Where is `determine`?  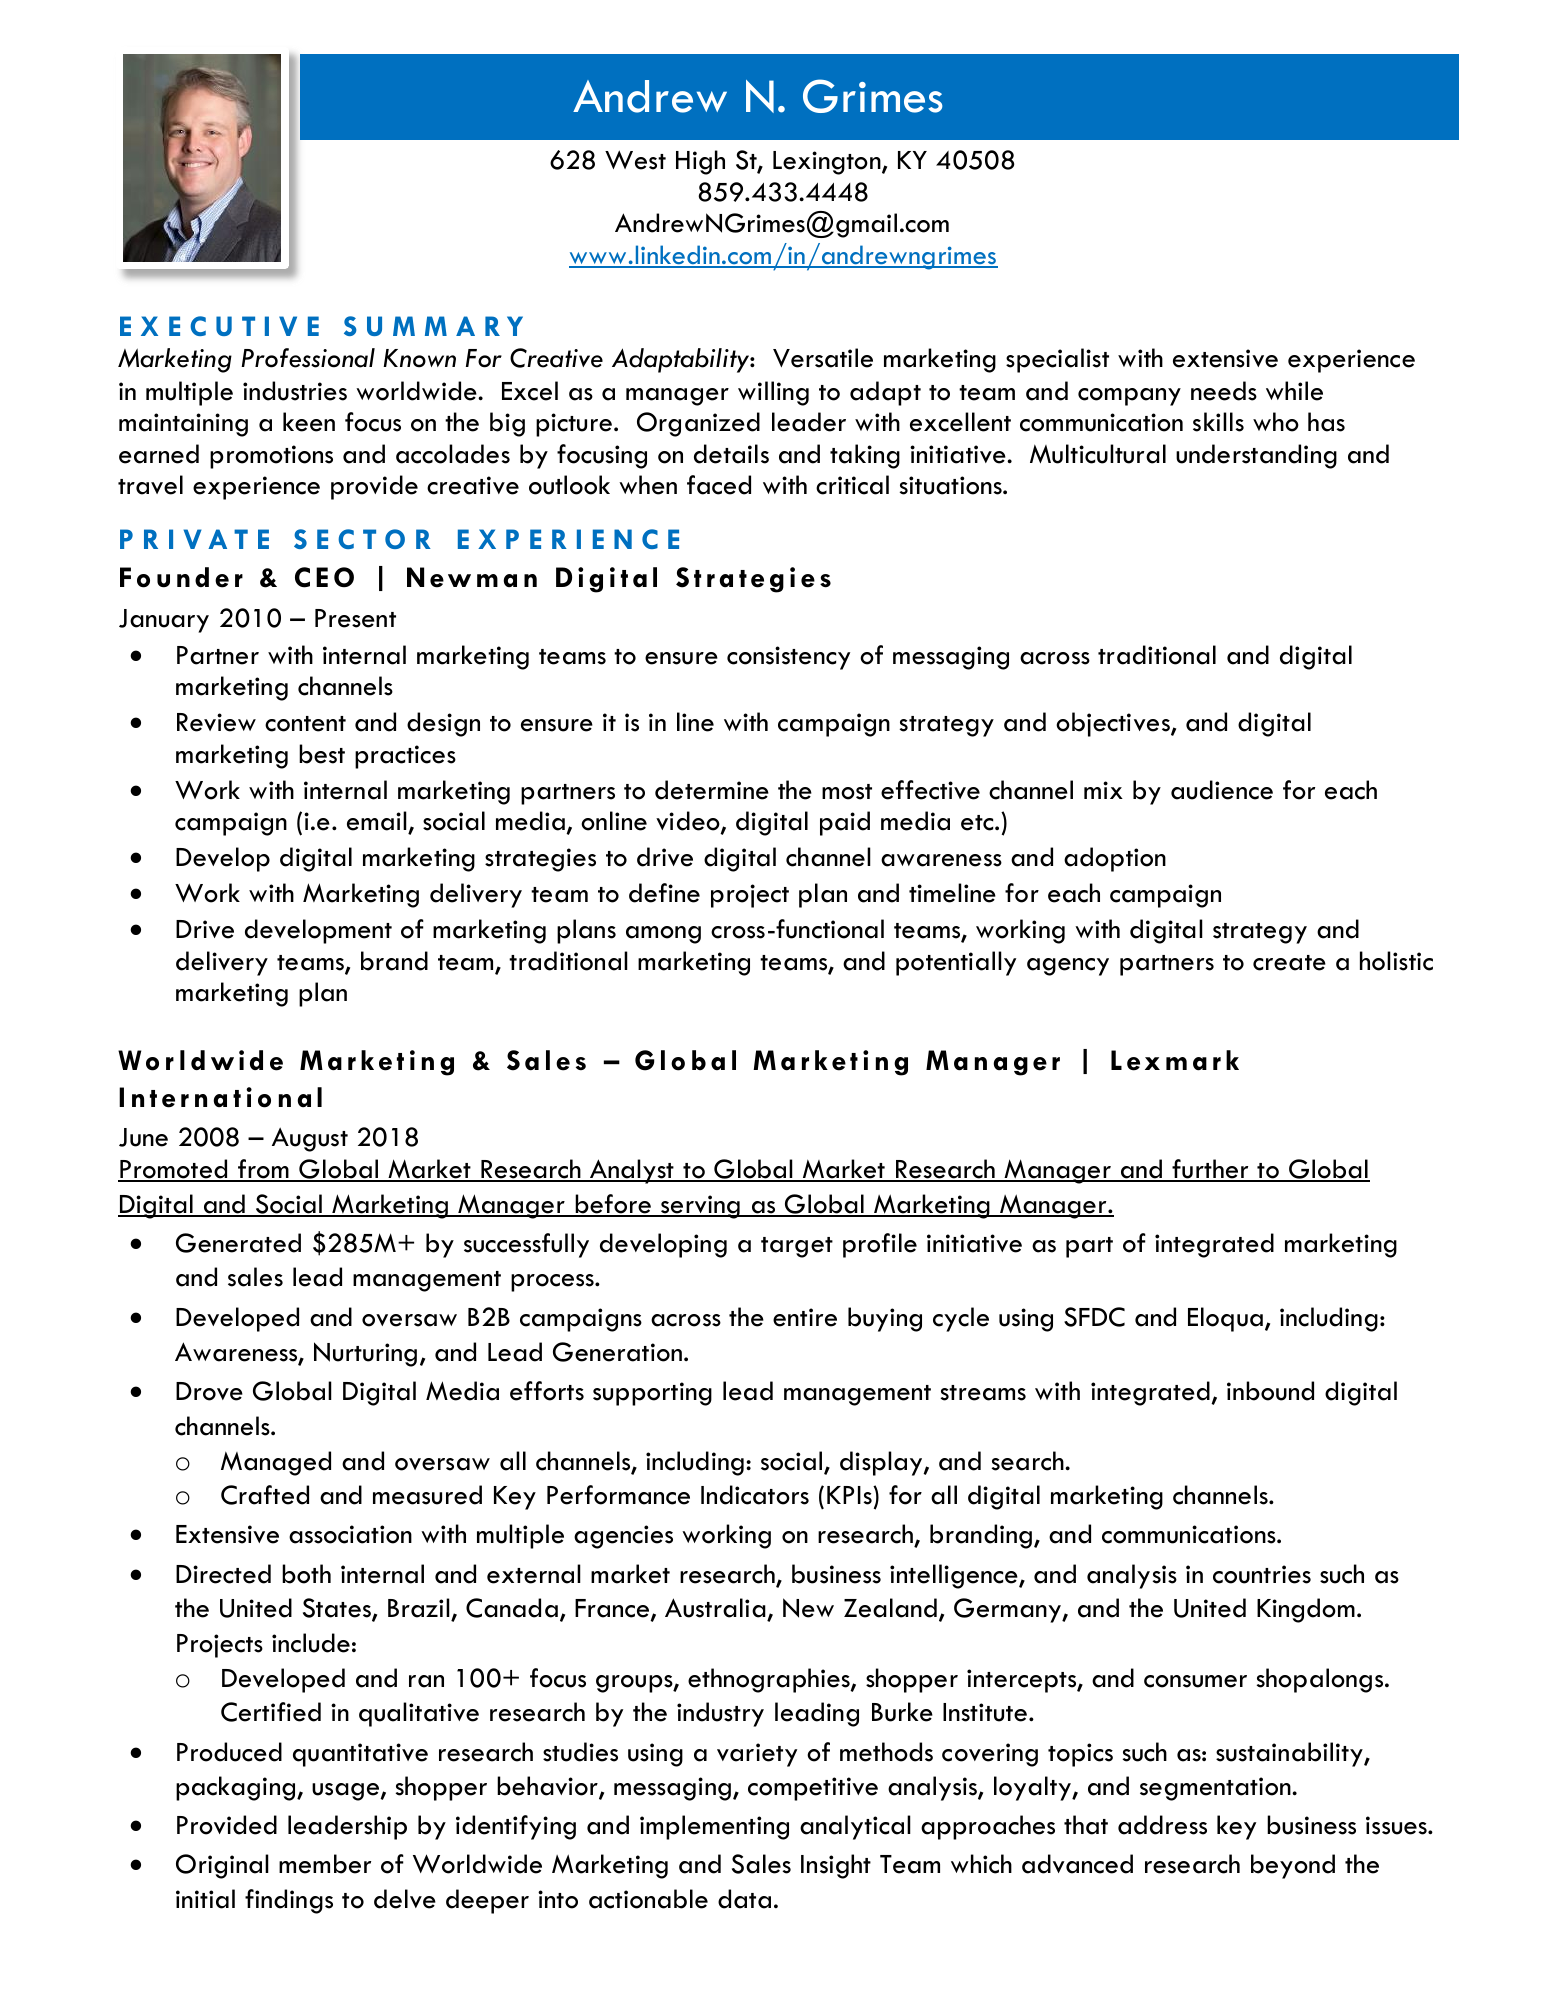 determine is located at coordinates (712, 790).
